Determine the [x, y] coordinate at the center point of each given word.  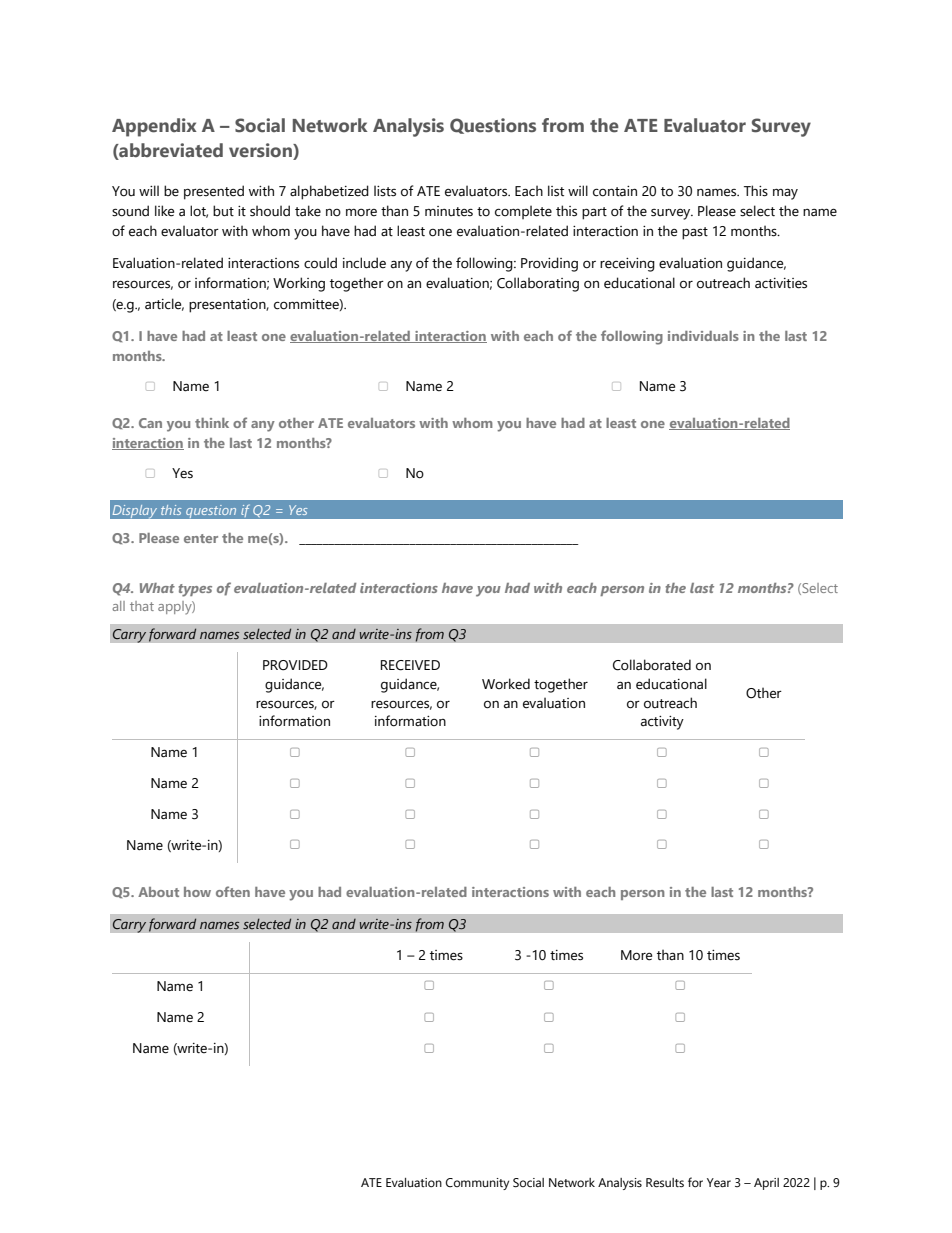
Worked [506, 684]
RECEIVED [410, 665]
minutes [449, 211]
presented [214, 192]
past [695, 233]
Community [477, 1184]
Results [665, 1183]
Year [719, 1182]
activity [662, 723]
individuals [703, 336]
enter [201, 538]
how [197, 892]
